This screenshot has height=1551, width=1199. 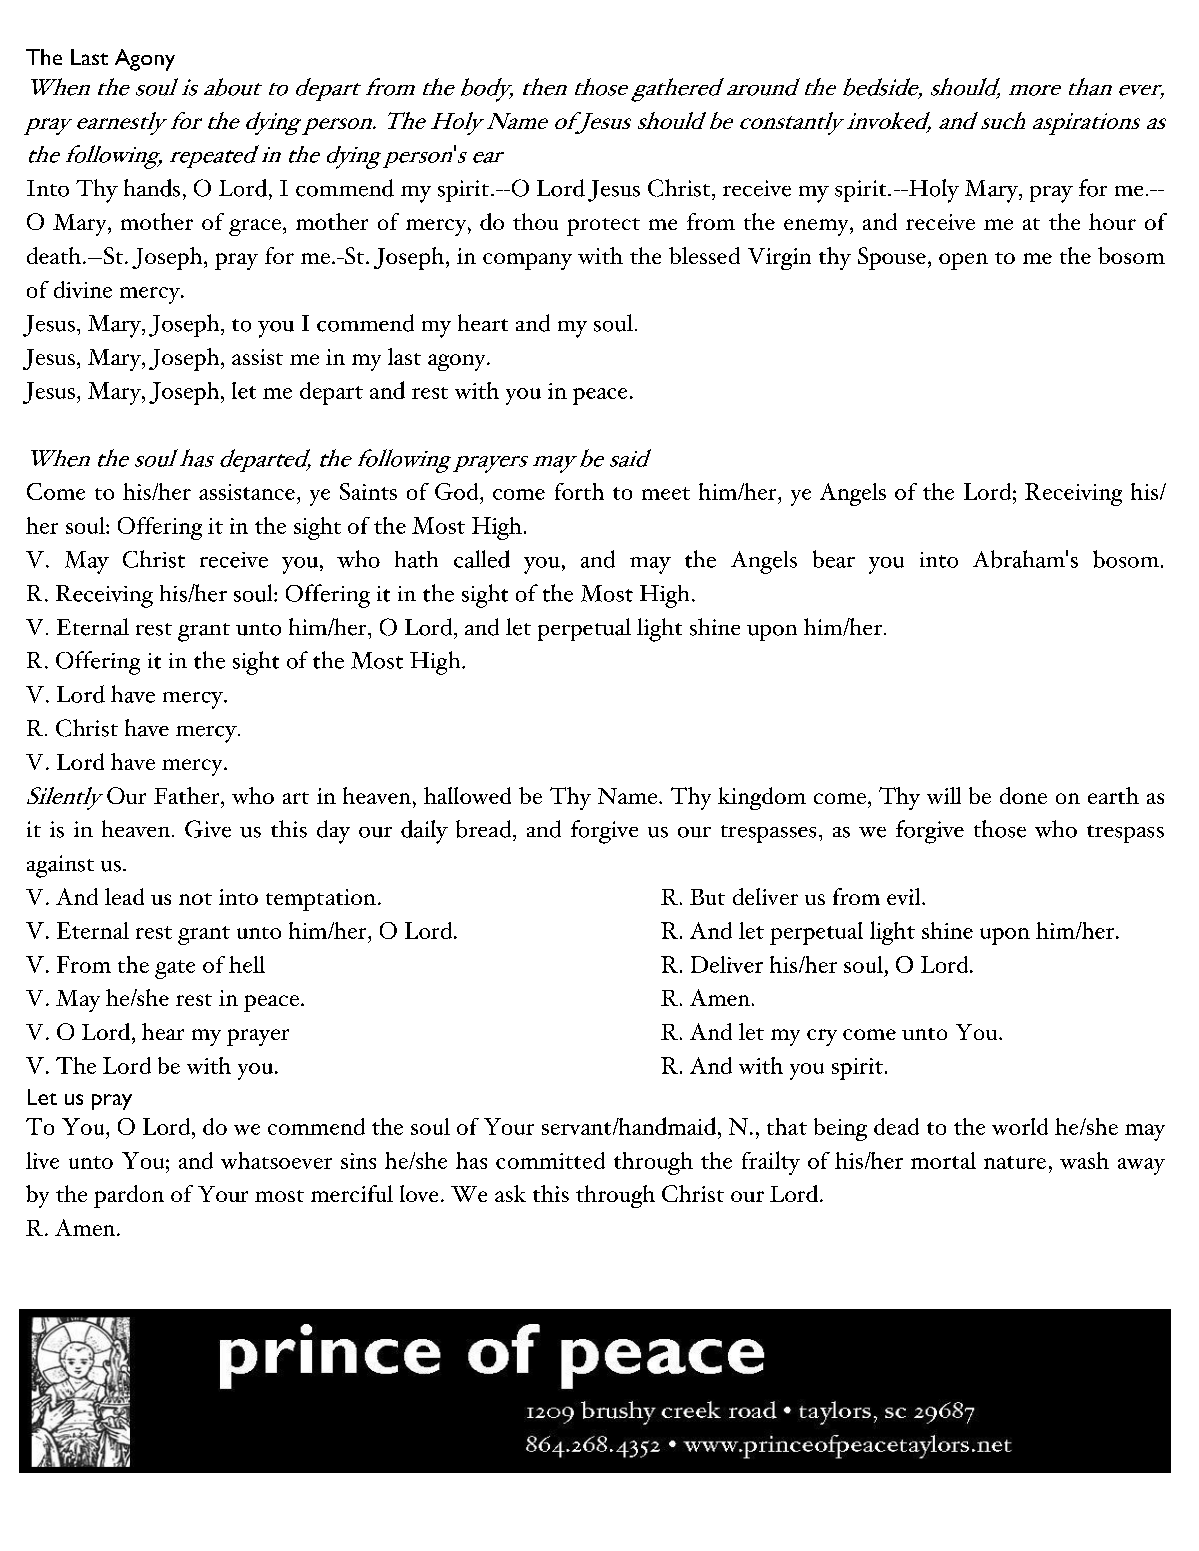 What do you see at coordinates (129, 1196) in the screenshot?
I see `pardon` at bounding box center [129, 1196].
